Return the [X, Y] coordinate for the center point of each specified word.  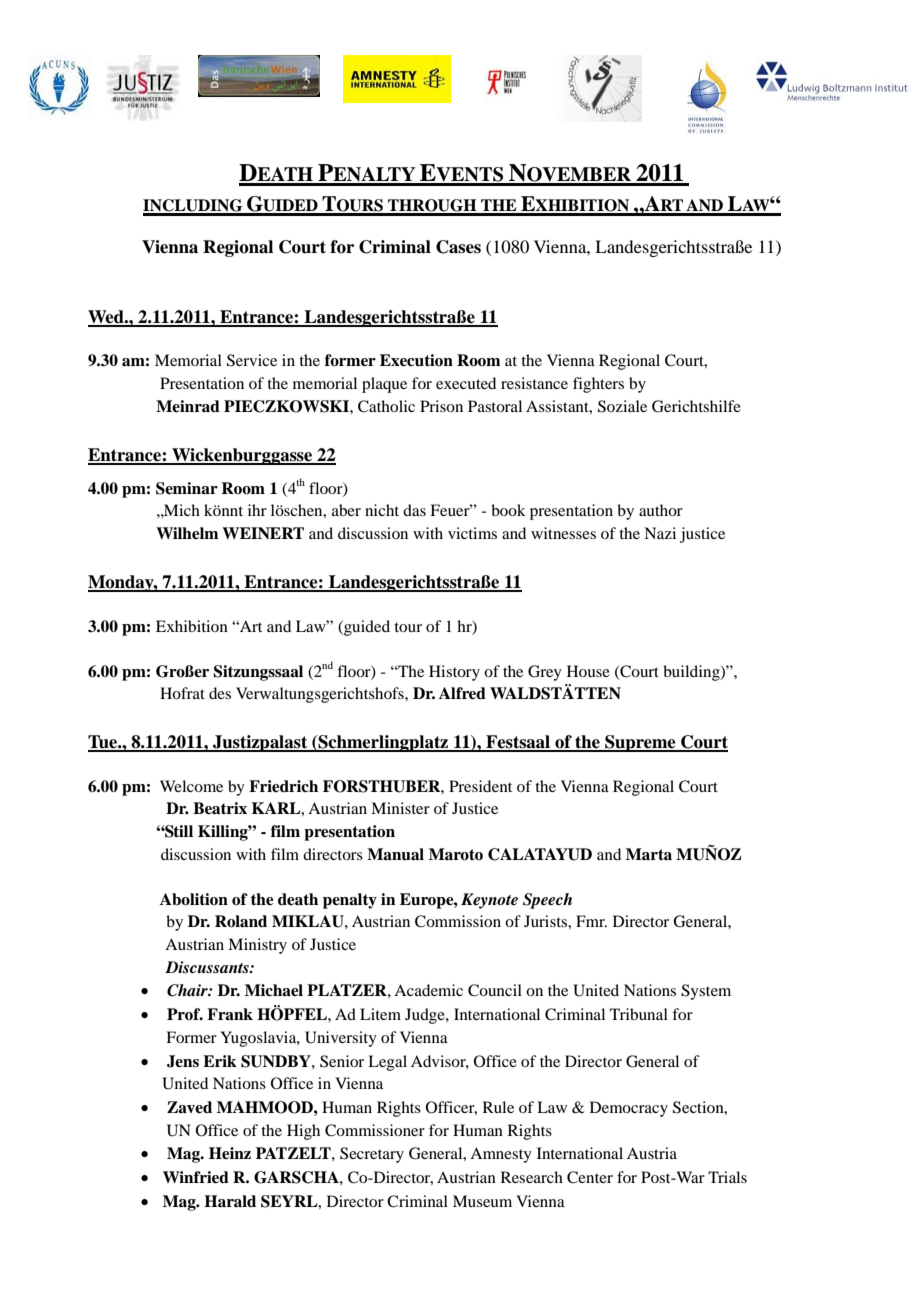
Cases [458, 247]
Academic [428, 990]
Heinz [230, 1153]
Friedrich [283, 786]
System [706, 992]
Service [252, 360]
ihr [257, 510]
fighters [598, 385]
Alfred [462, 693]
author [661, 510]
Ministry [257, 946]
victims [472, 533]
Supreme [640, 743]
